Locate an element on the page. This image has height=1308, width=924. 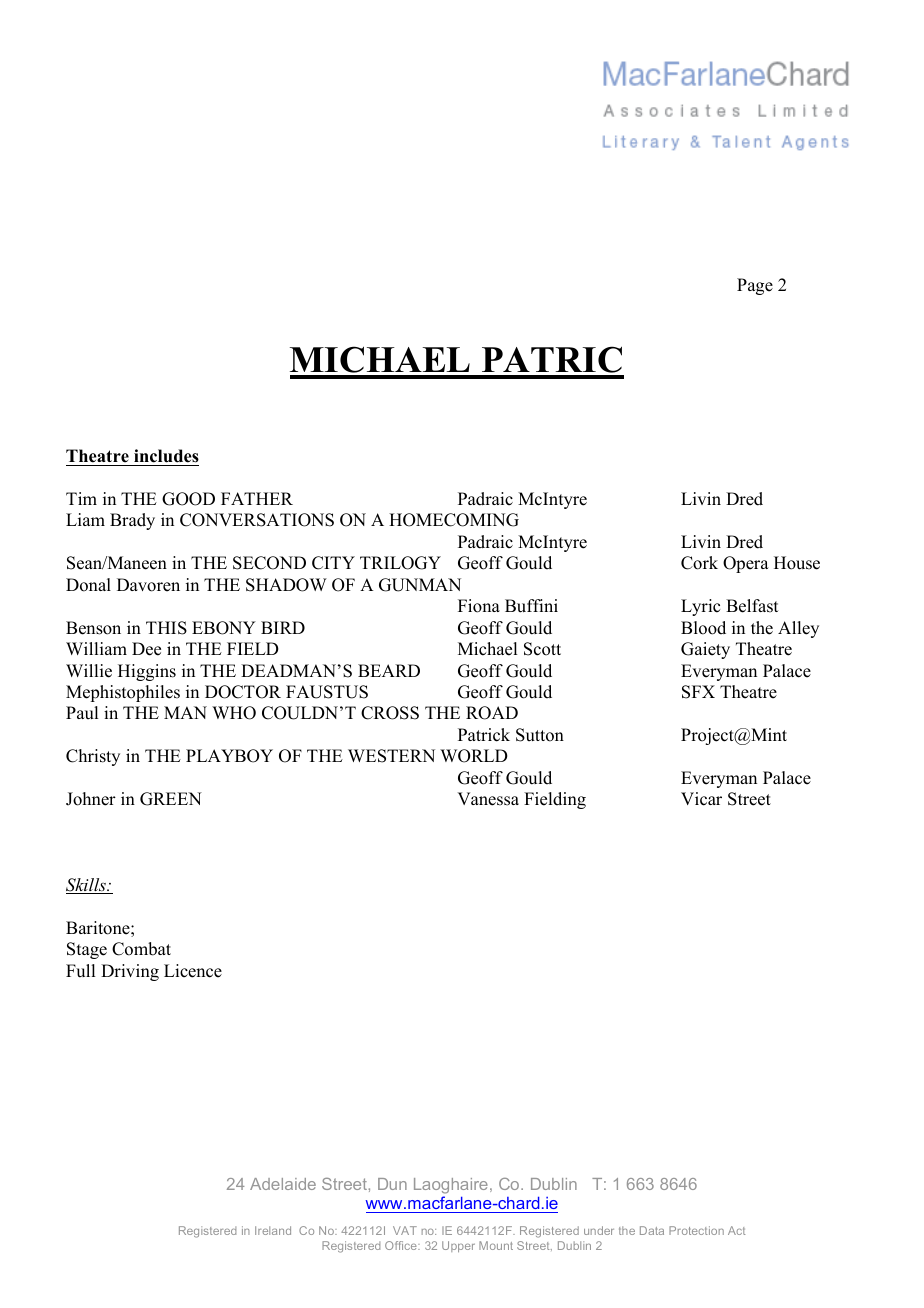
Combat is located at coordinates (141, 949).
